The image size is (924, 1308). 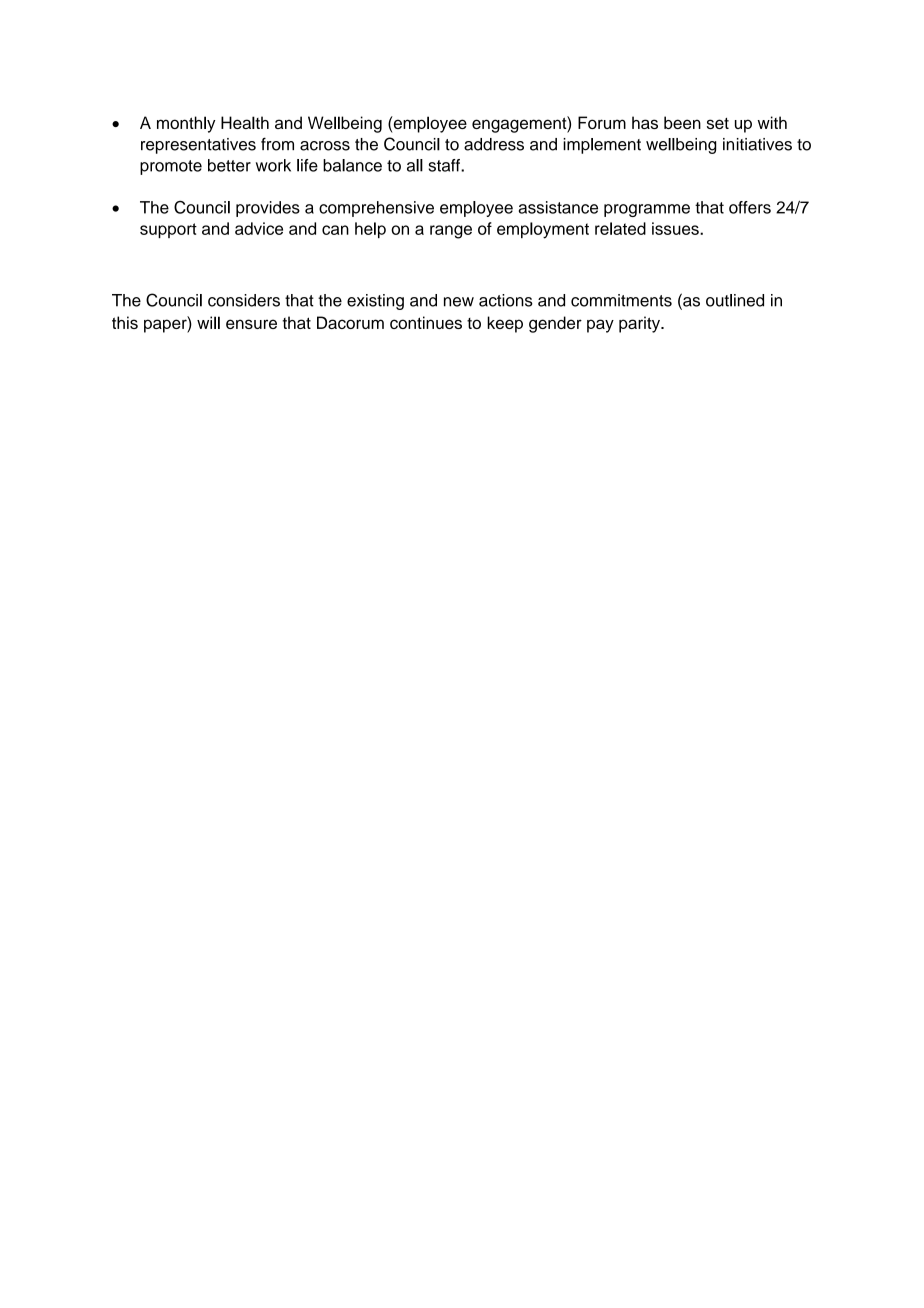 What do you see at coordinates (426, 322) in the screenshot?
I see `continues` at bounding box center [426, 322].
